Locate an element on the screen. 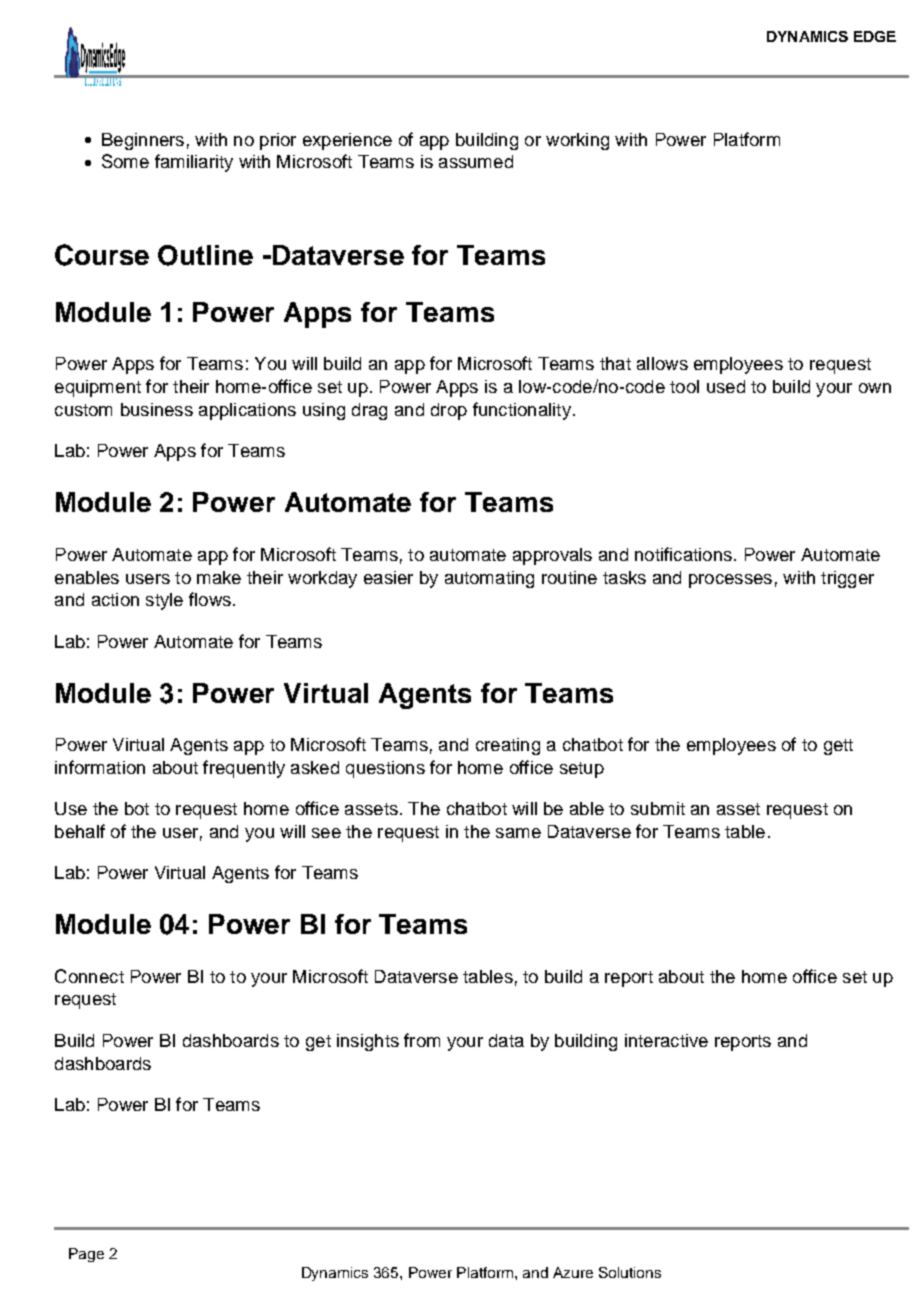  drop is located at coordinates (449, 411).
